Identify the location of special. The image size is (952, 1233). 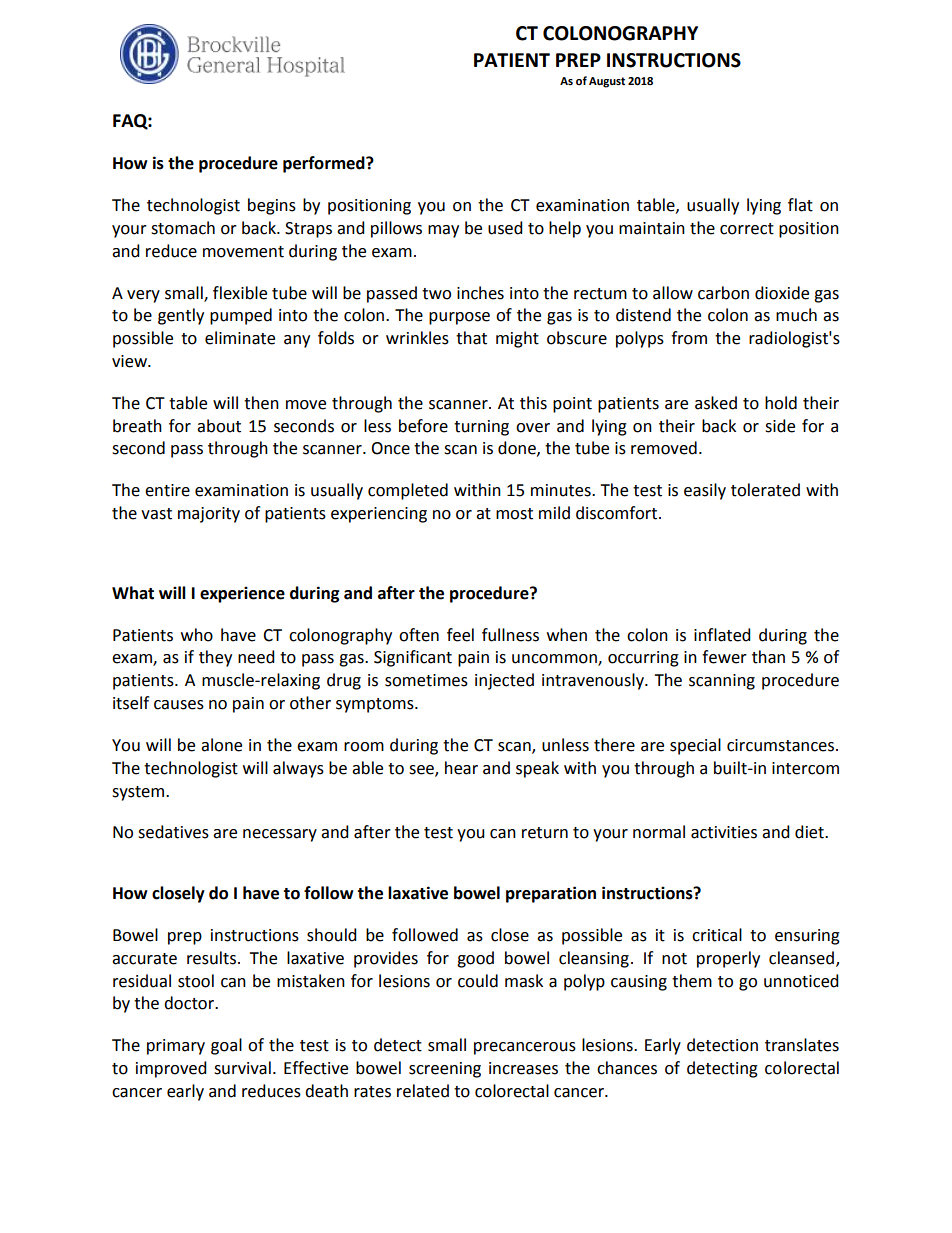
(695, 746).
